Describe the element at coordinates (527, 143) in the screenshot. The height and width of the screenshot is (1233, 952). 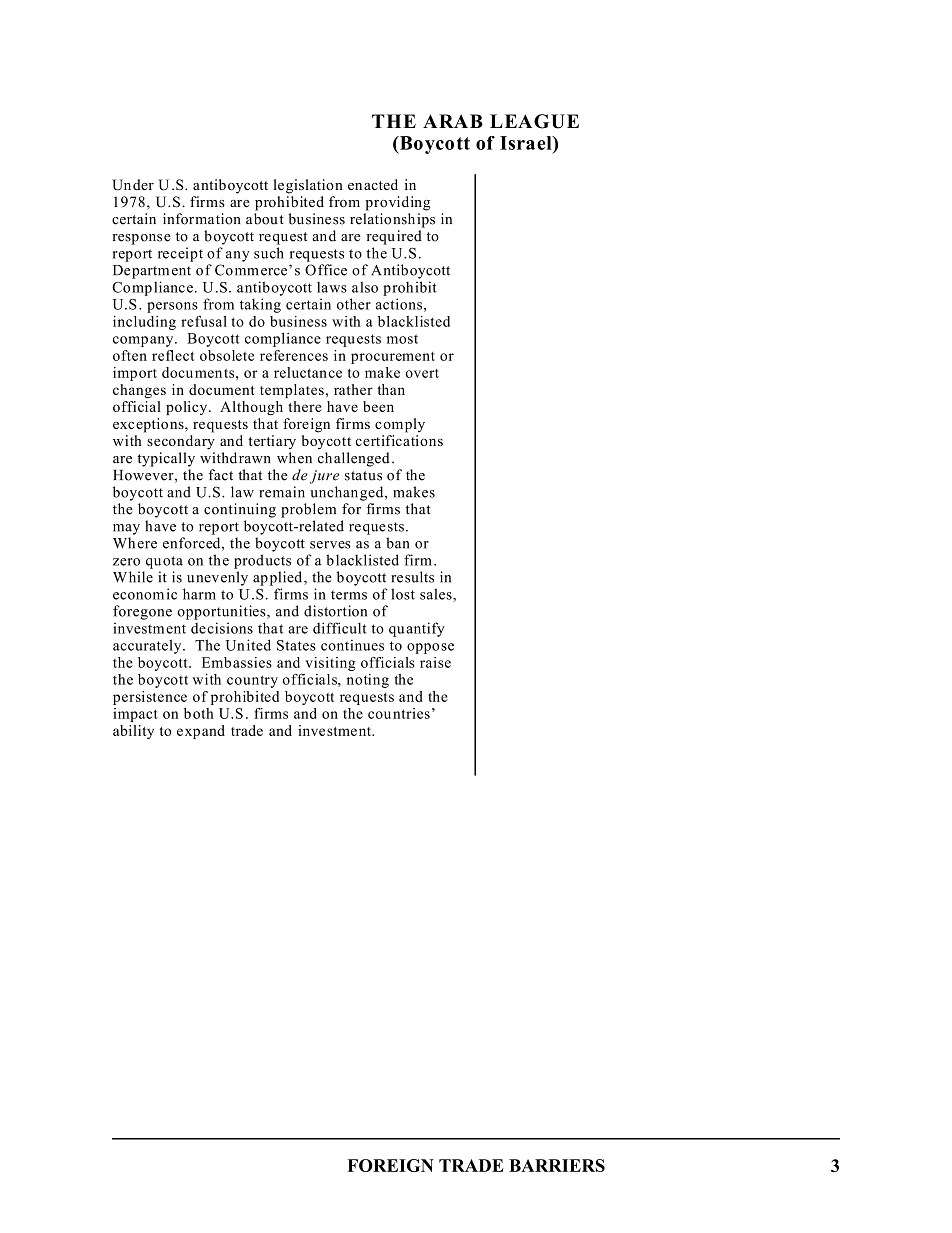
I see `Israel` at that location.
